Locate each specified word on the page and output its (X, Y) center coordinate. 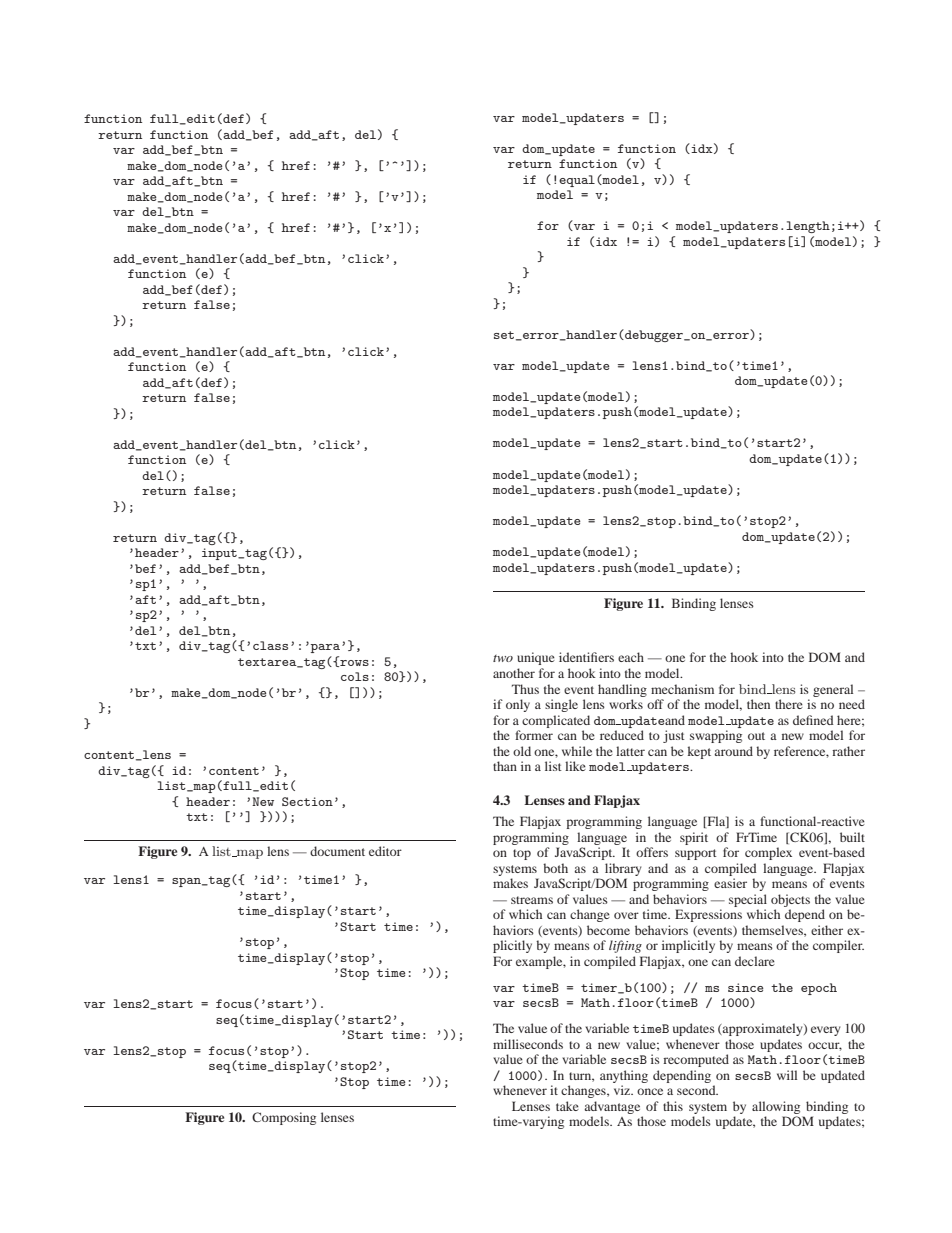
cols (355, 676)
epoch (819, 989)
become (608, 930)
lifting (625, 946)
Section (307, 801)
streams (532, 900)
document (337, 851)
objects (790, 900)
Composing (284, 1118)
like (575, 766)
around (733, 751)
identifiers (586, 657)
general (833, 690)
